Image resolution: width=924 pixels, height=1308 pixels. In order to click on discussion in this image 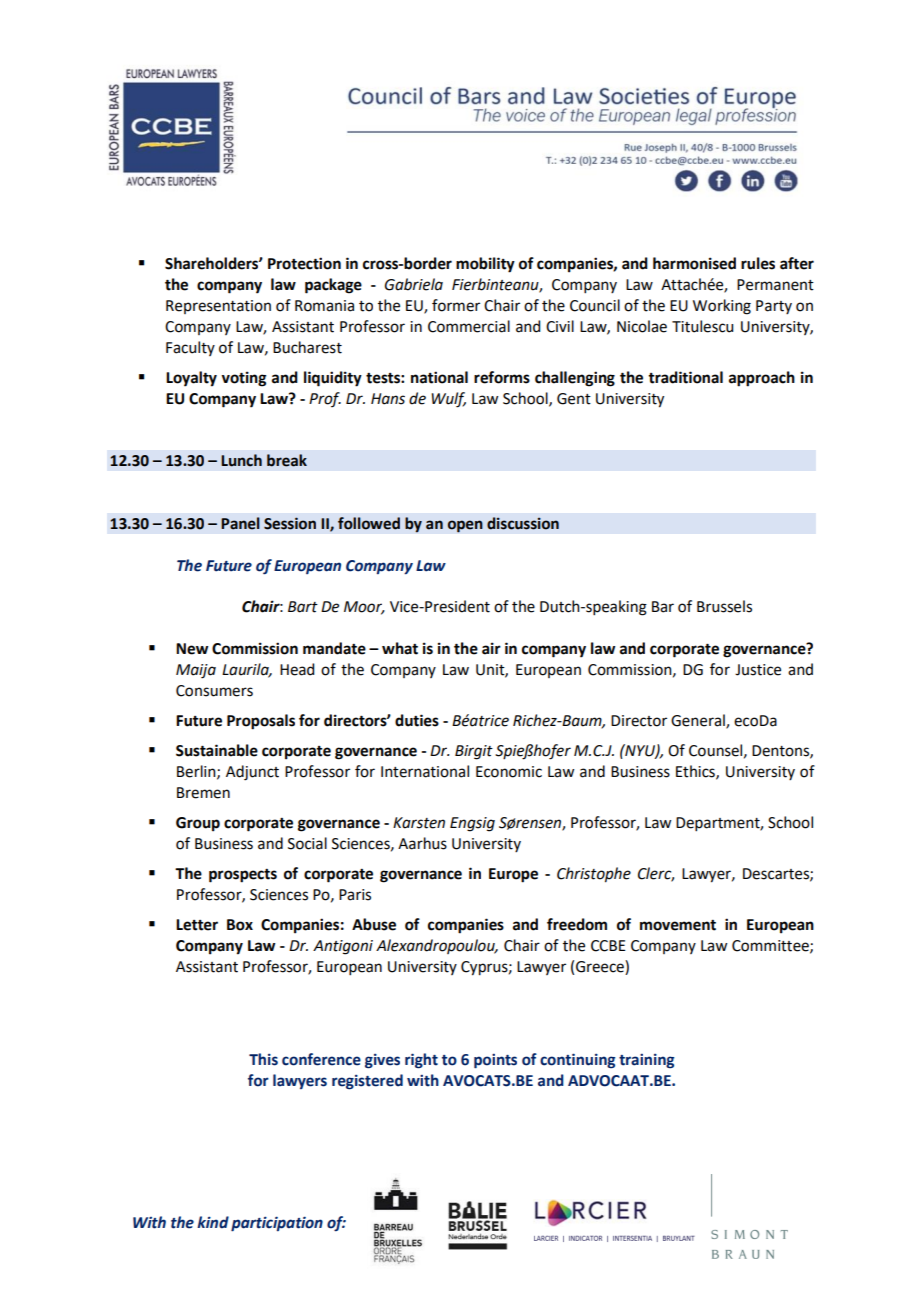, I will do `click(523, 523)`.
